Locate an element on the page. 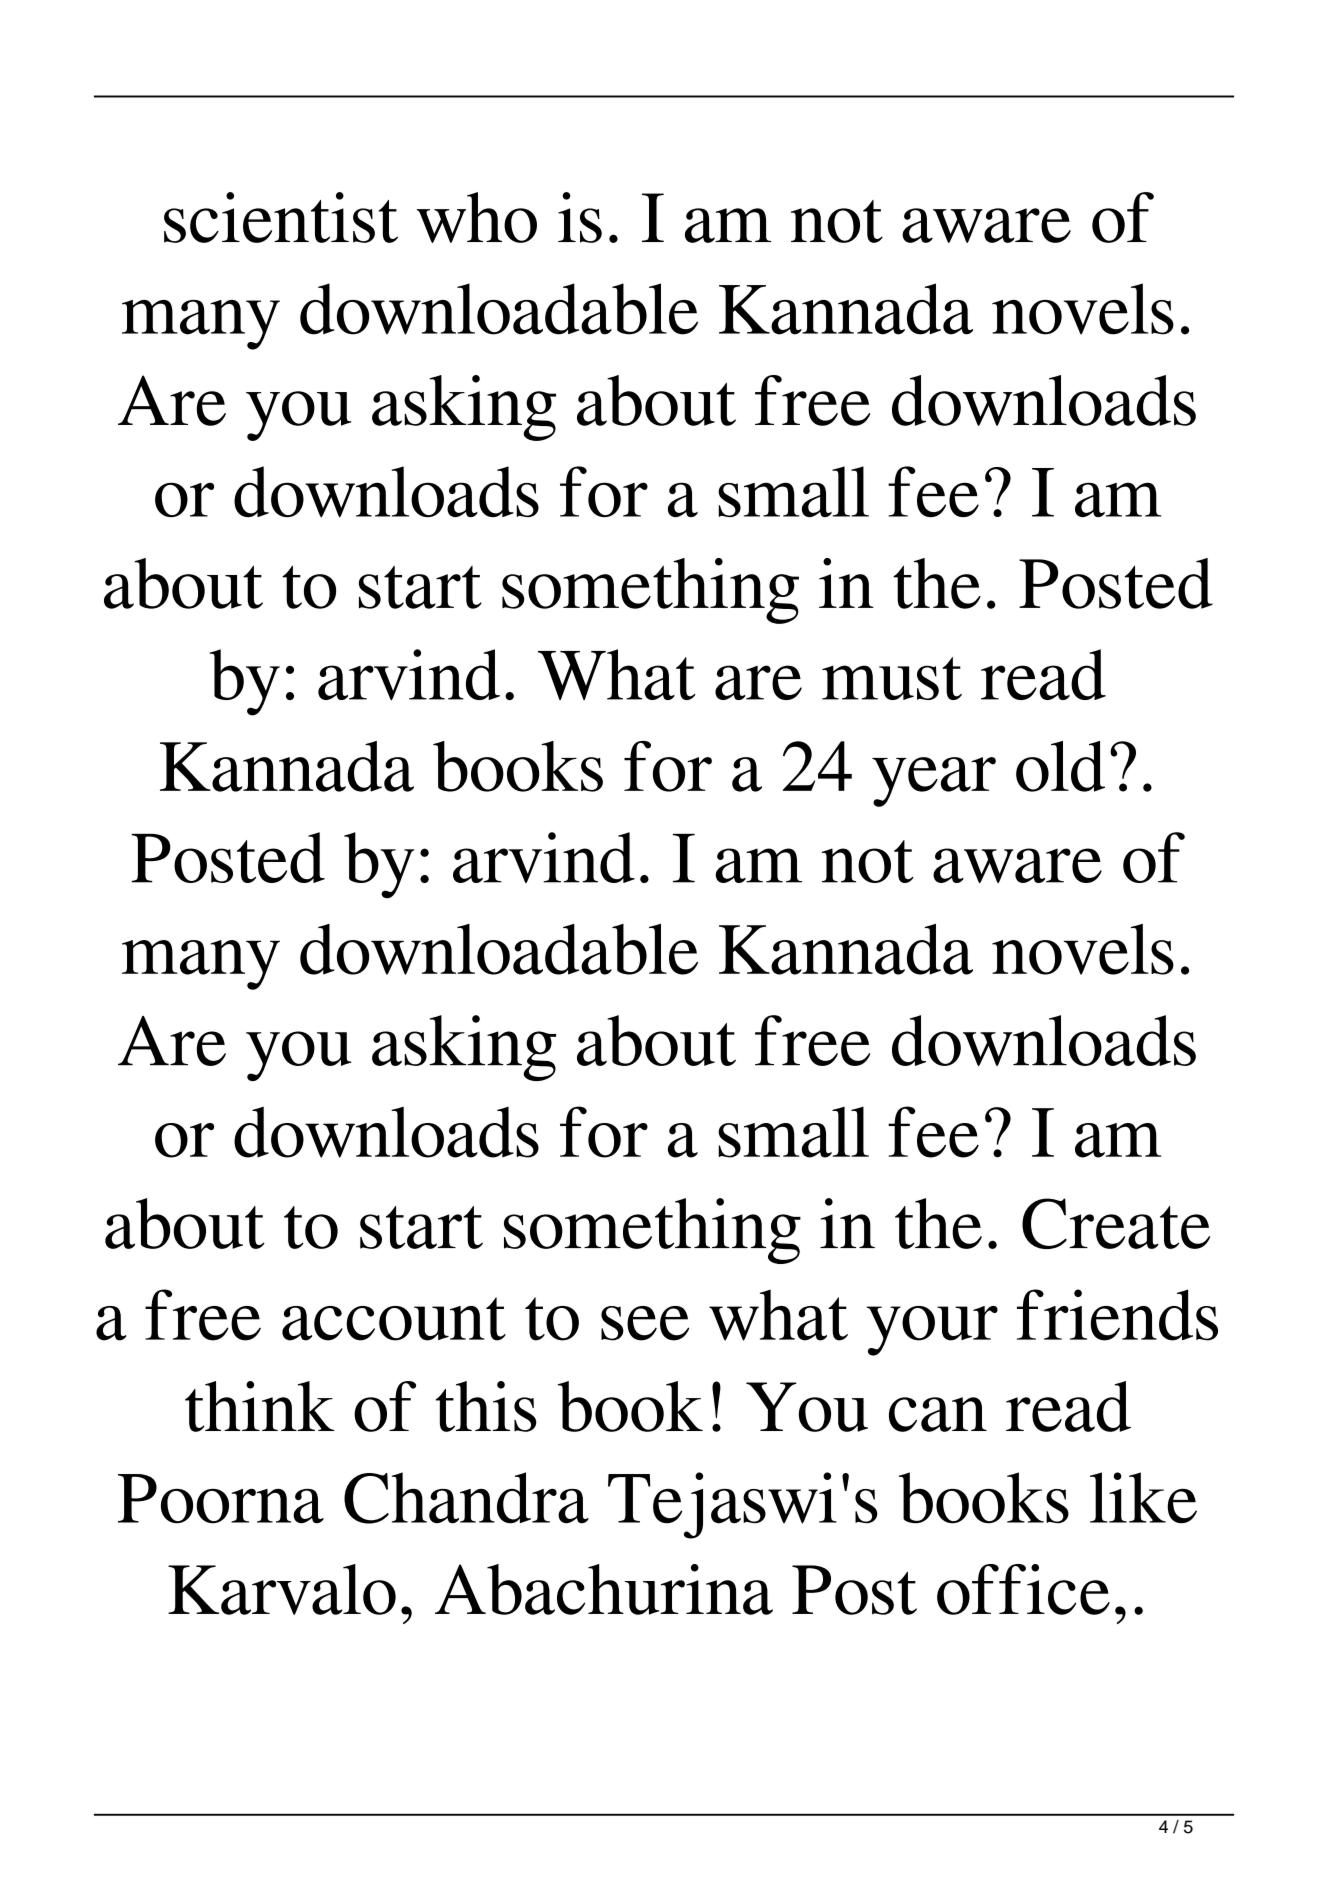  must is located at coordinates (892, 678).
